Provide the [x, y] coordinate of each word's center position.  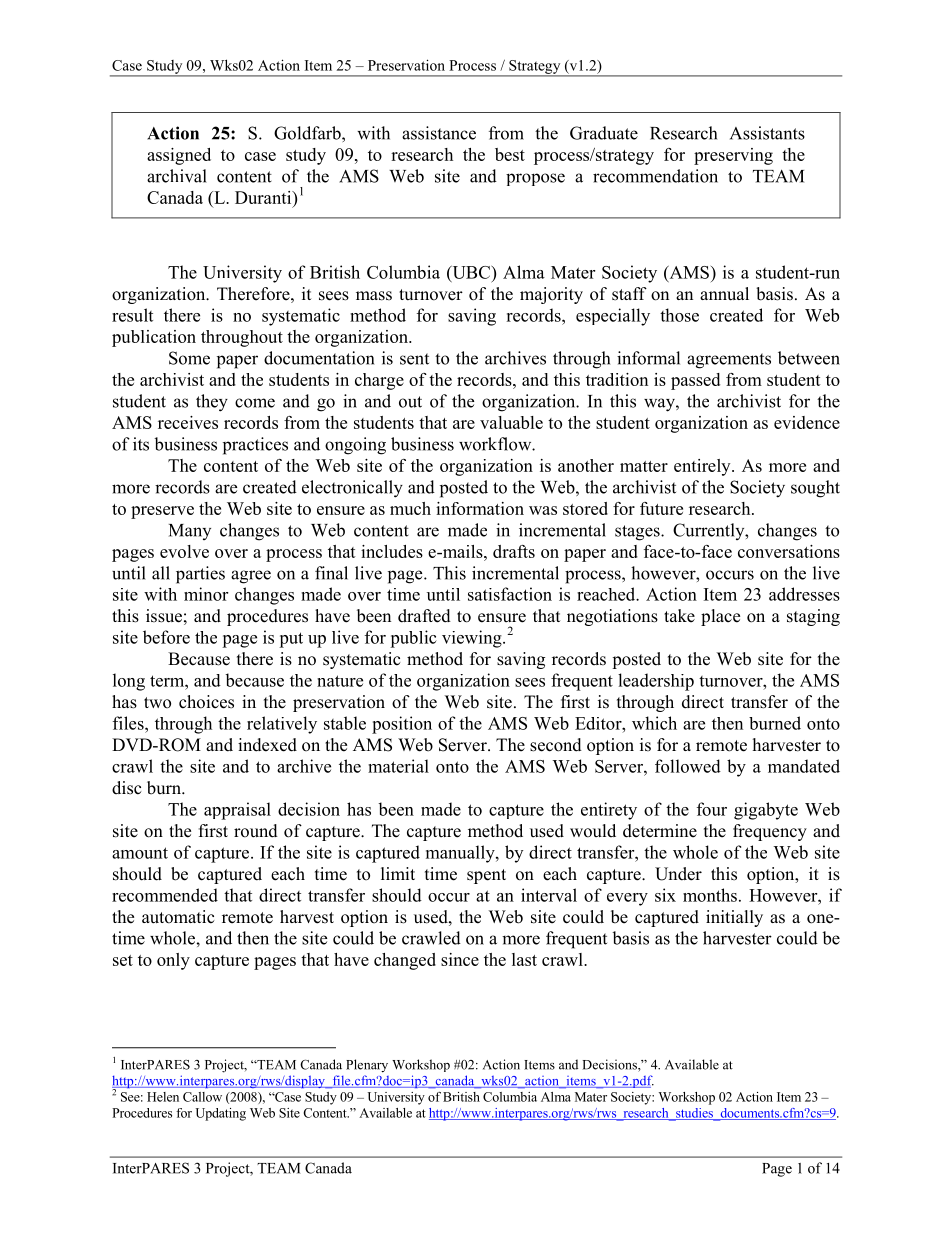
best [510, 154]
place [720, 617]
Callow [202, 1097]
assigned [179, 156]
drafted [424, 616]
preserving [733, 156]
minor [206, 594]
